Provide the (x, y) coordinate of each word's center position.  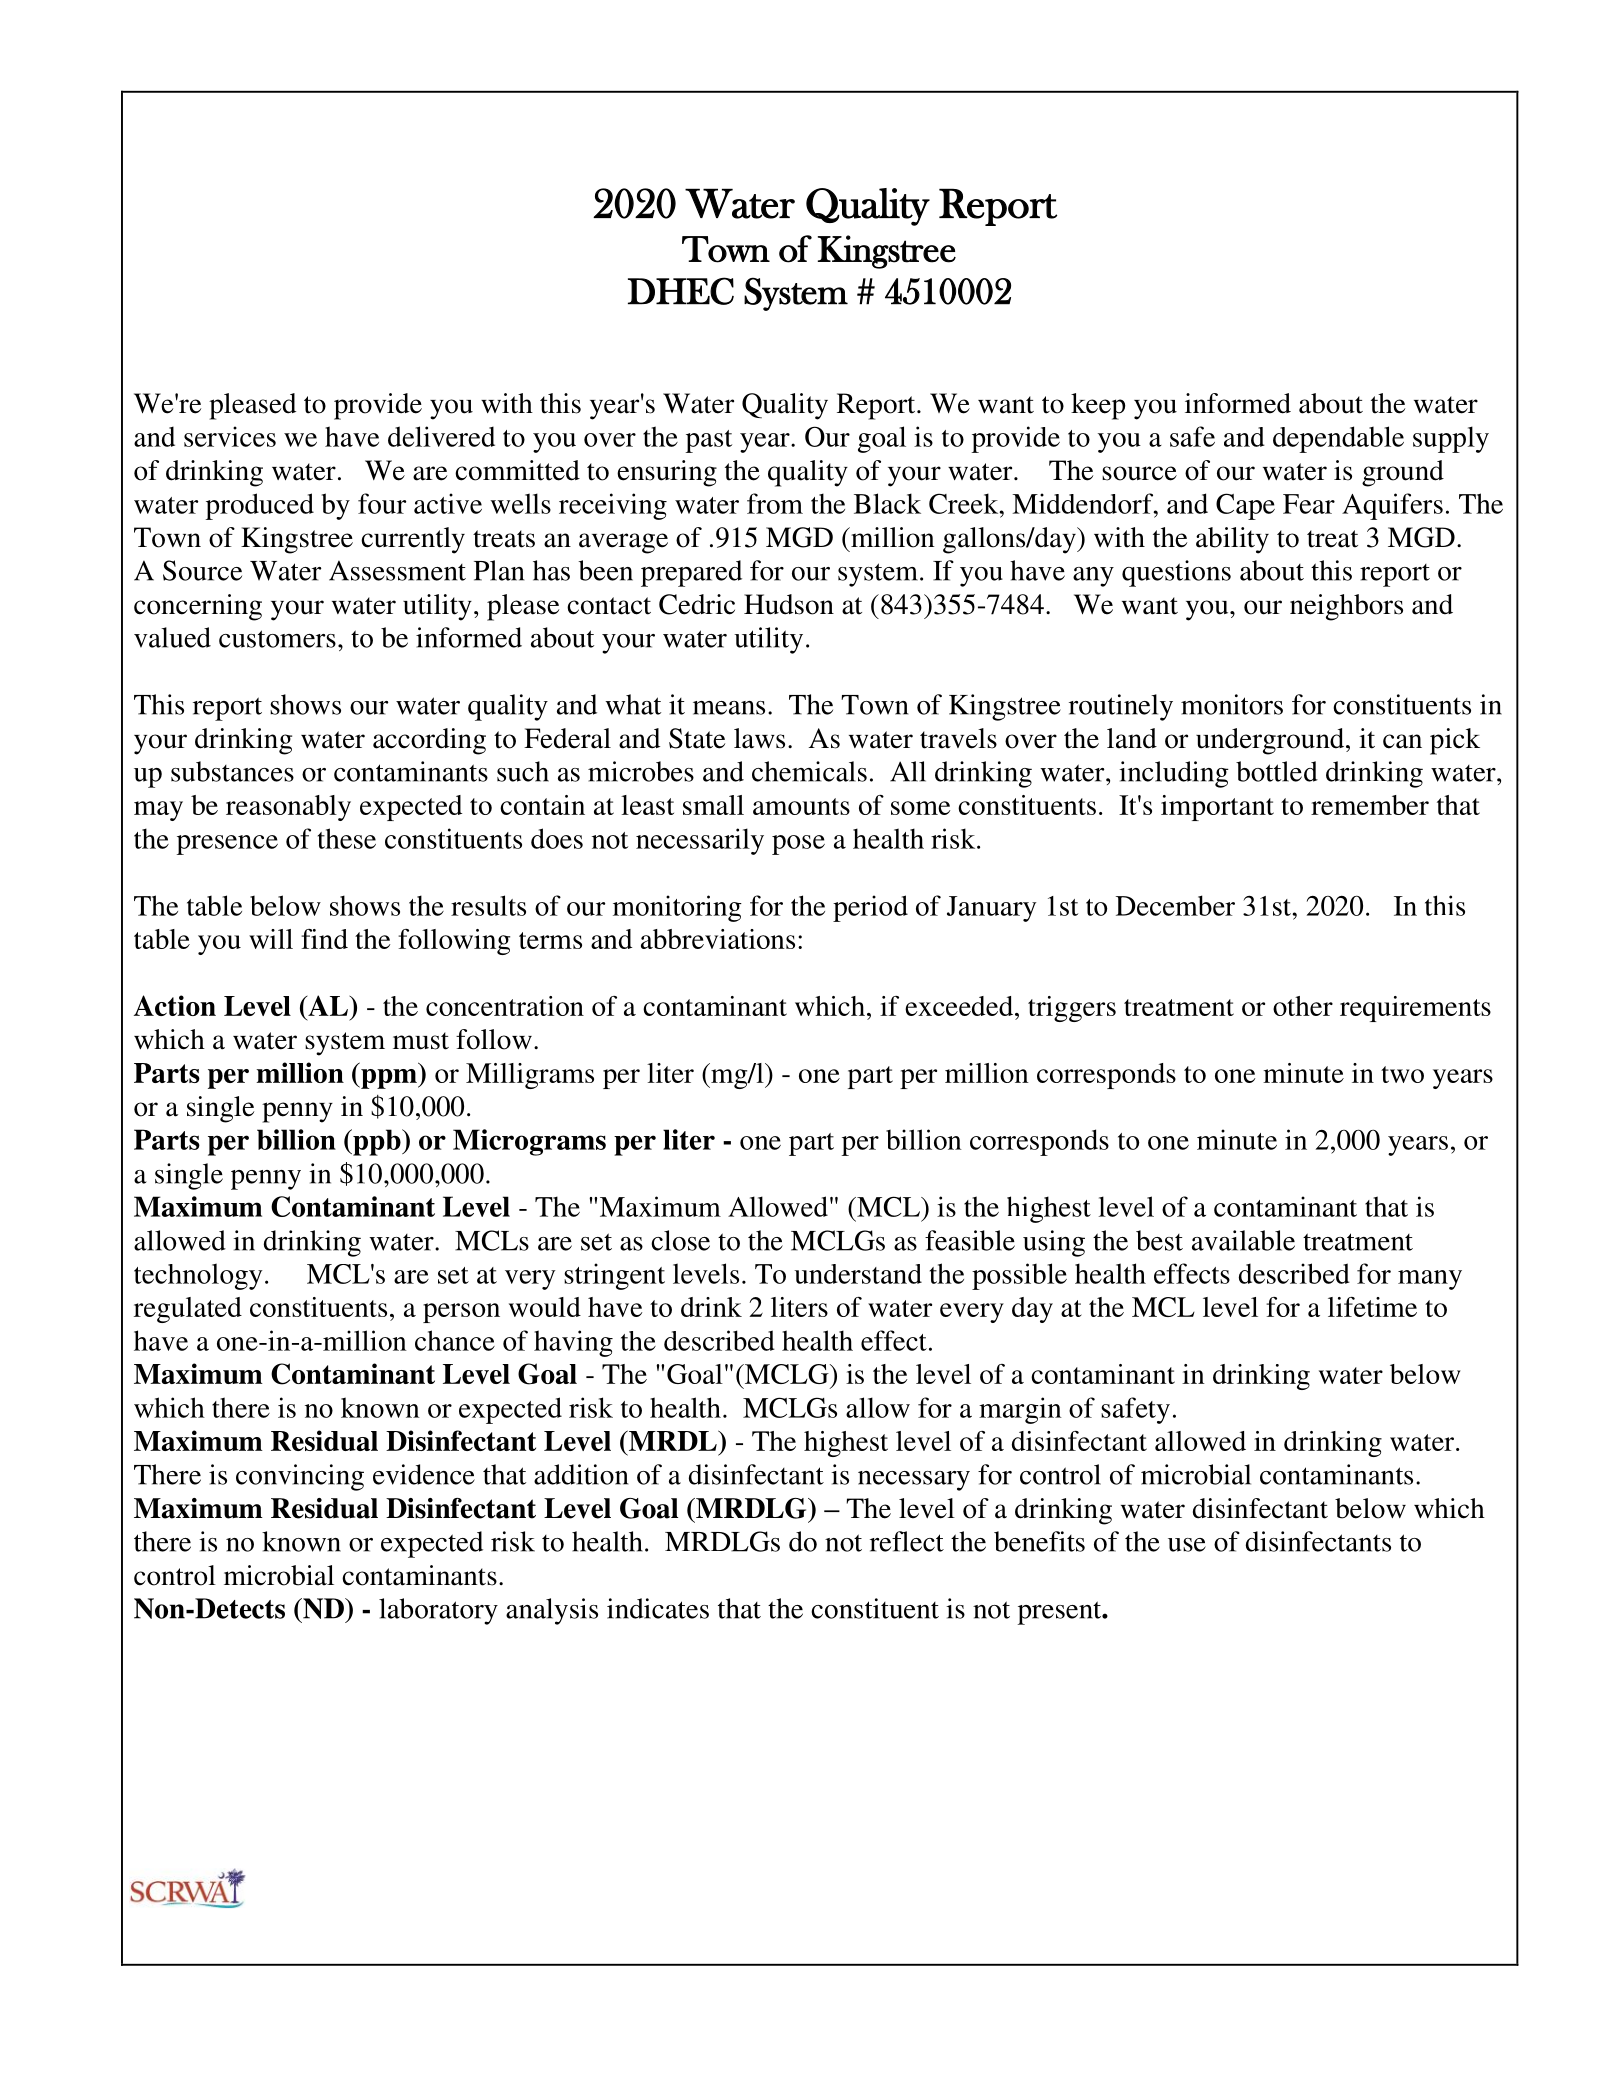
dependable (1338, 439)
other (1303, 1006)
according (429, 741)
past (709, 441)
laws (759, 738)
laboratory (438, 1611)
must (421, 1041)
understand (858, 1274)
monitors (1232, 704)
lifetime (1372, 1307)
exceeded (960, 1006)
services (230, 436)
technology (198, 1276)
